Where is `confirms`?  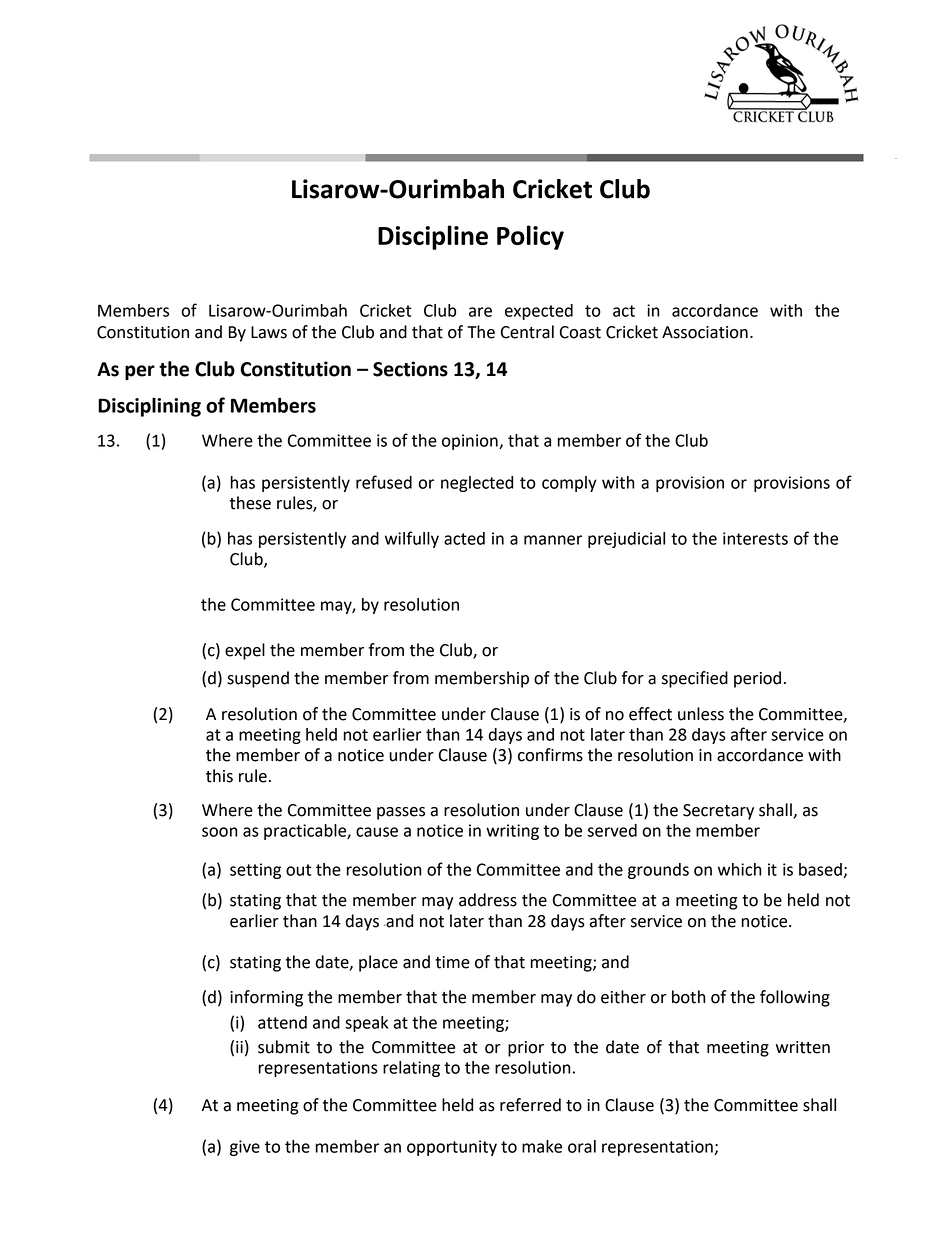 confirms is located at coordinates (550, 755).
